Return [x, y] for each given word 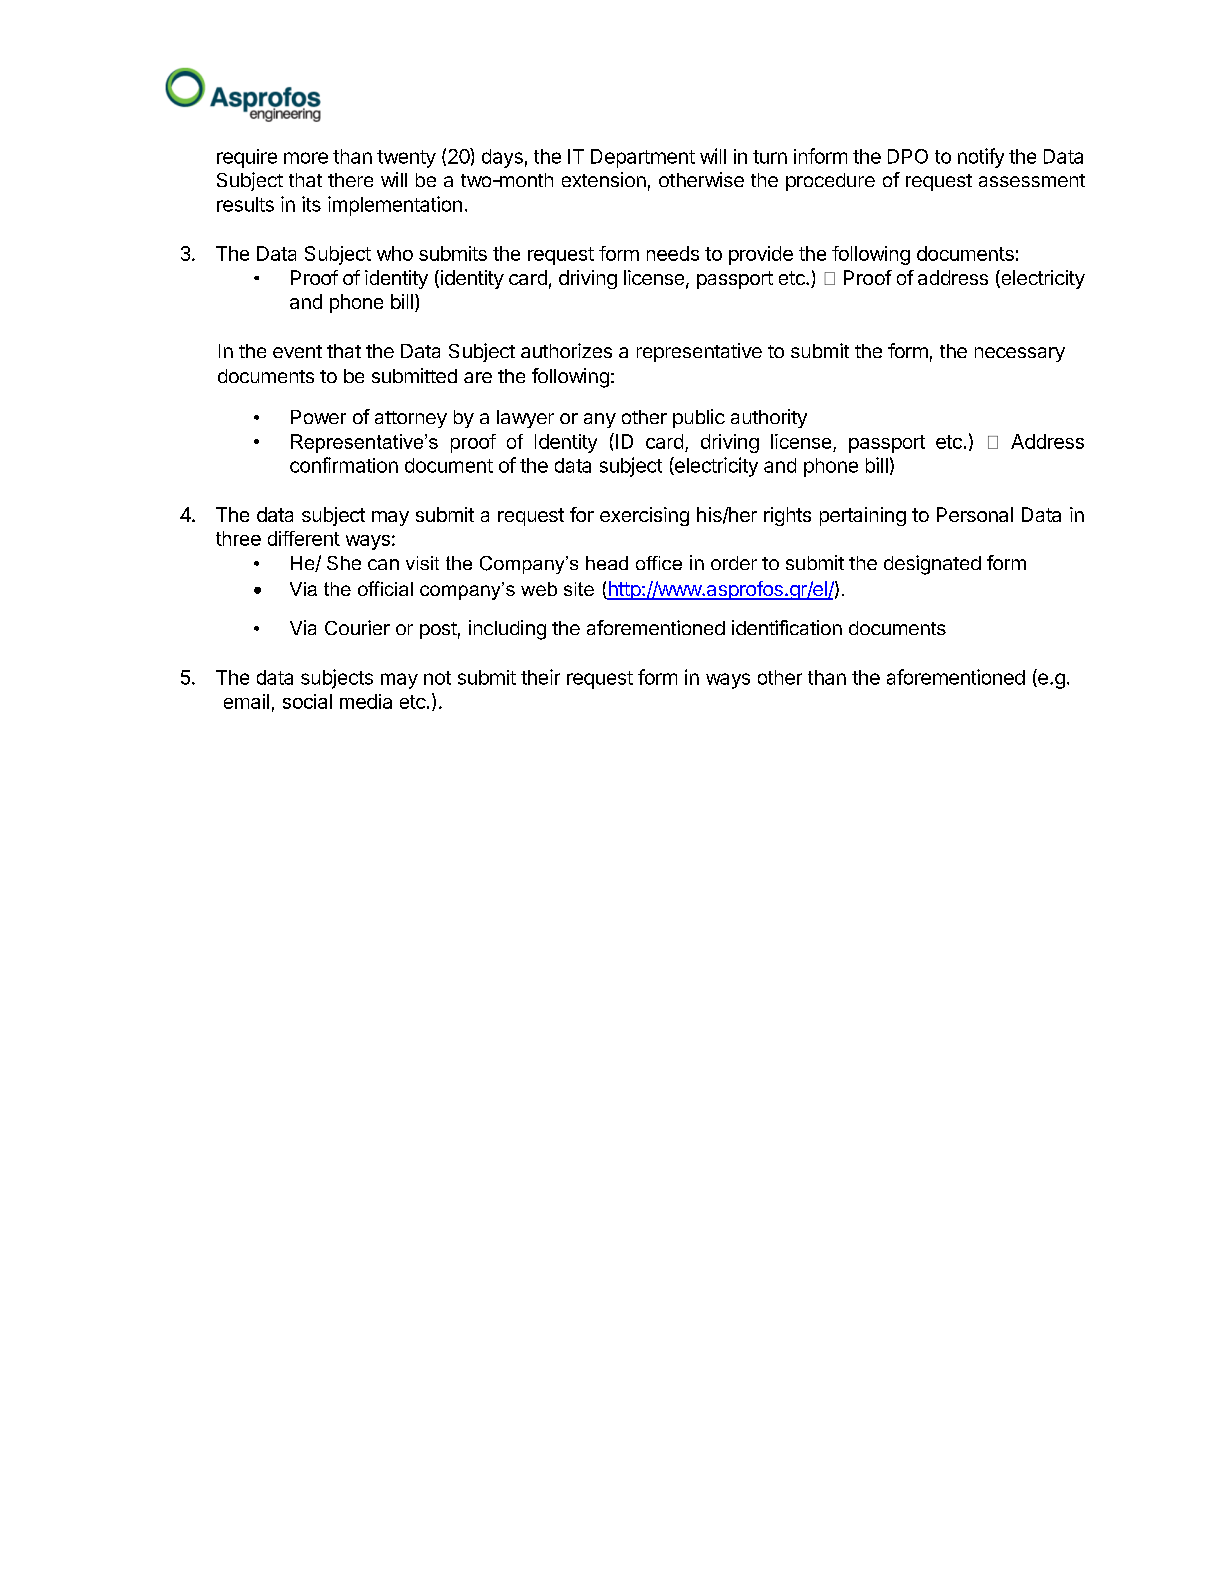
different [304, 538]
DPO [908, 156]
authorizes [566, 350]
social [307, 701]
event [297, 351]
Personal [975, 514]
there [350, 180]
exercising [644, 516]
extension [604, 179]
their [540, 677]
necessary [1020, 354]
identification [787, 627]
